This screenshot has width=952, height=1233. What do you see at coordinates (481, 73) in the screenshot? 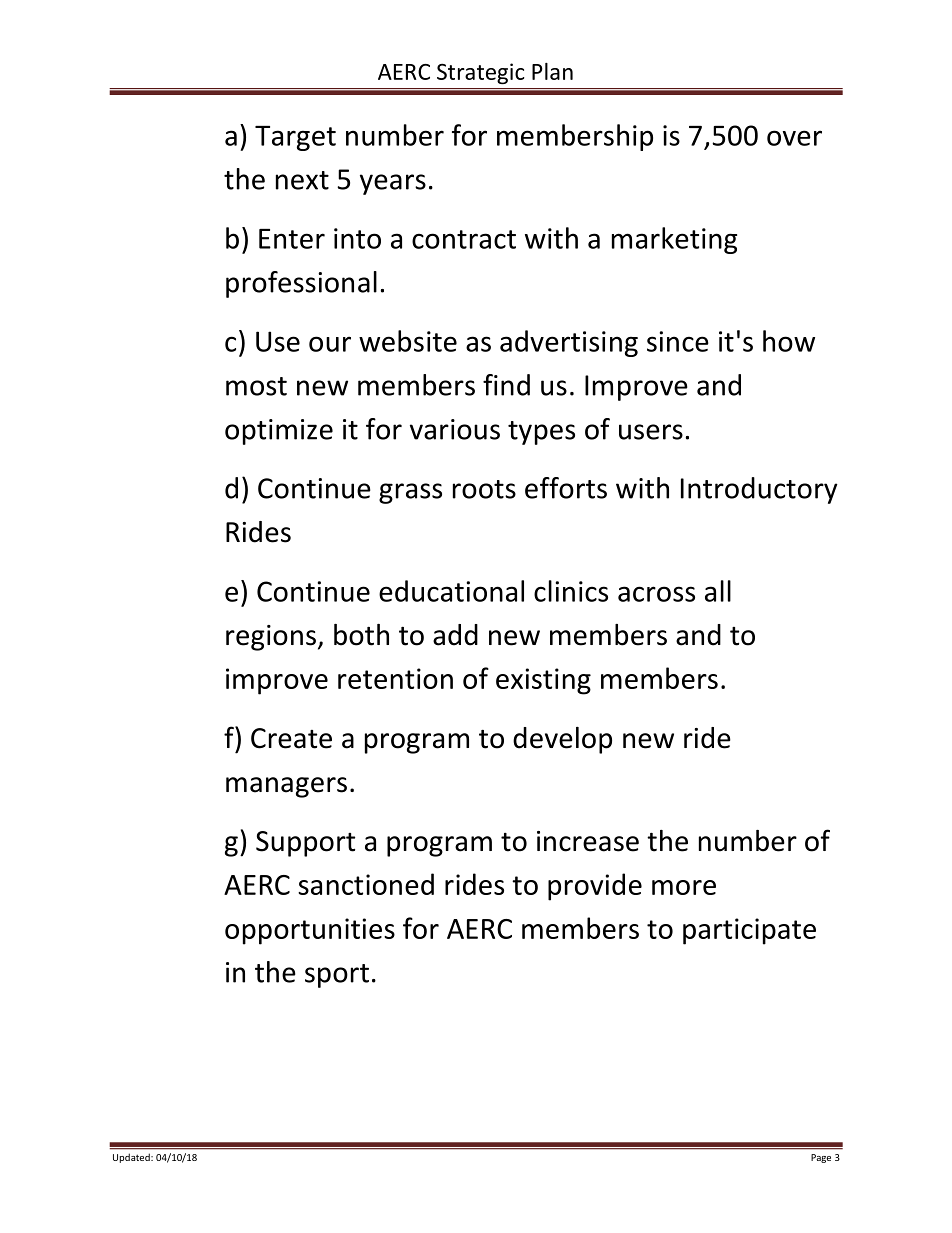
I see `Strategic` at bounding box center [481, 73].
